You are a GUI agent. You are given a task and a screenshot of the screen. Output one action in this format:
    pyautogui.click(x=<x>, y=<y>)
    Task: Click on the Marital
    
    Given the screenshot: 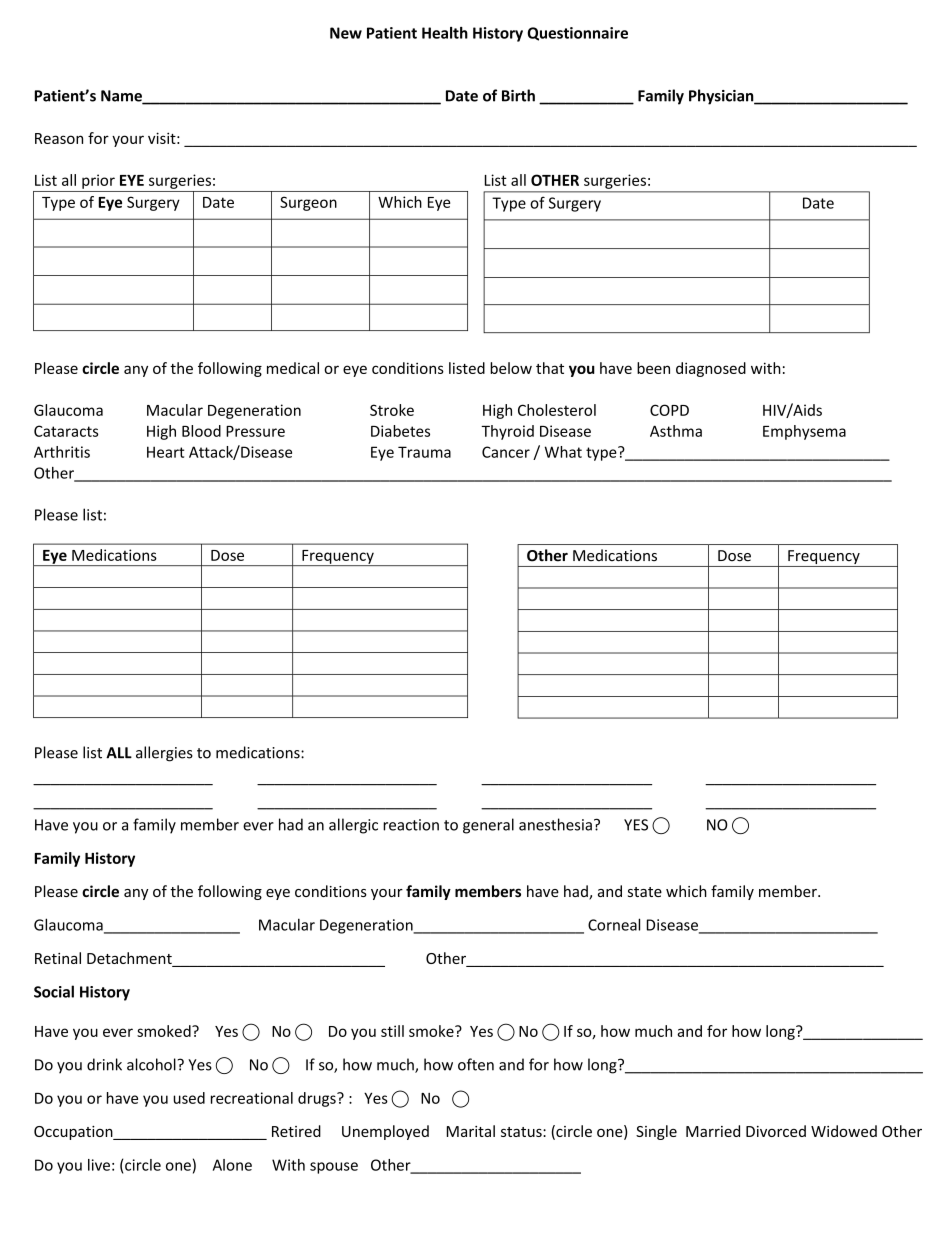 What is the action you would take?
    pyautogui.click(x=471, y=1131)
